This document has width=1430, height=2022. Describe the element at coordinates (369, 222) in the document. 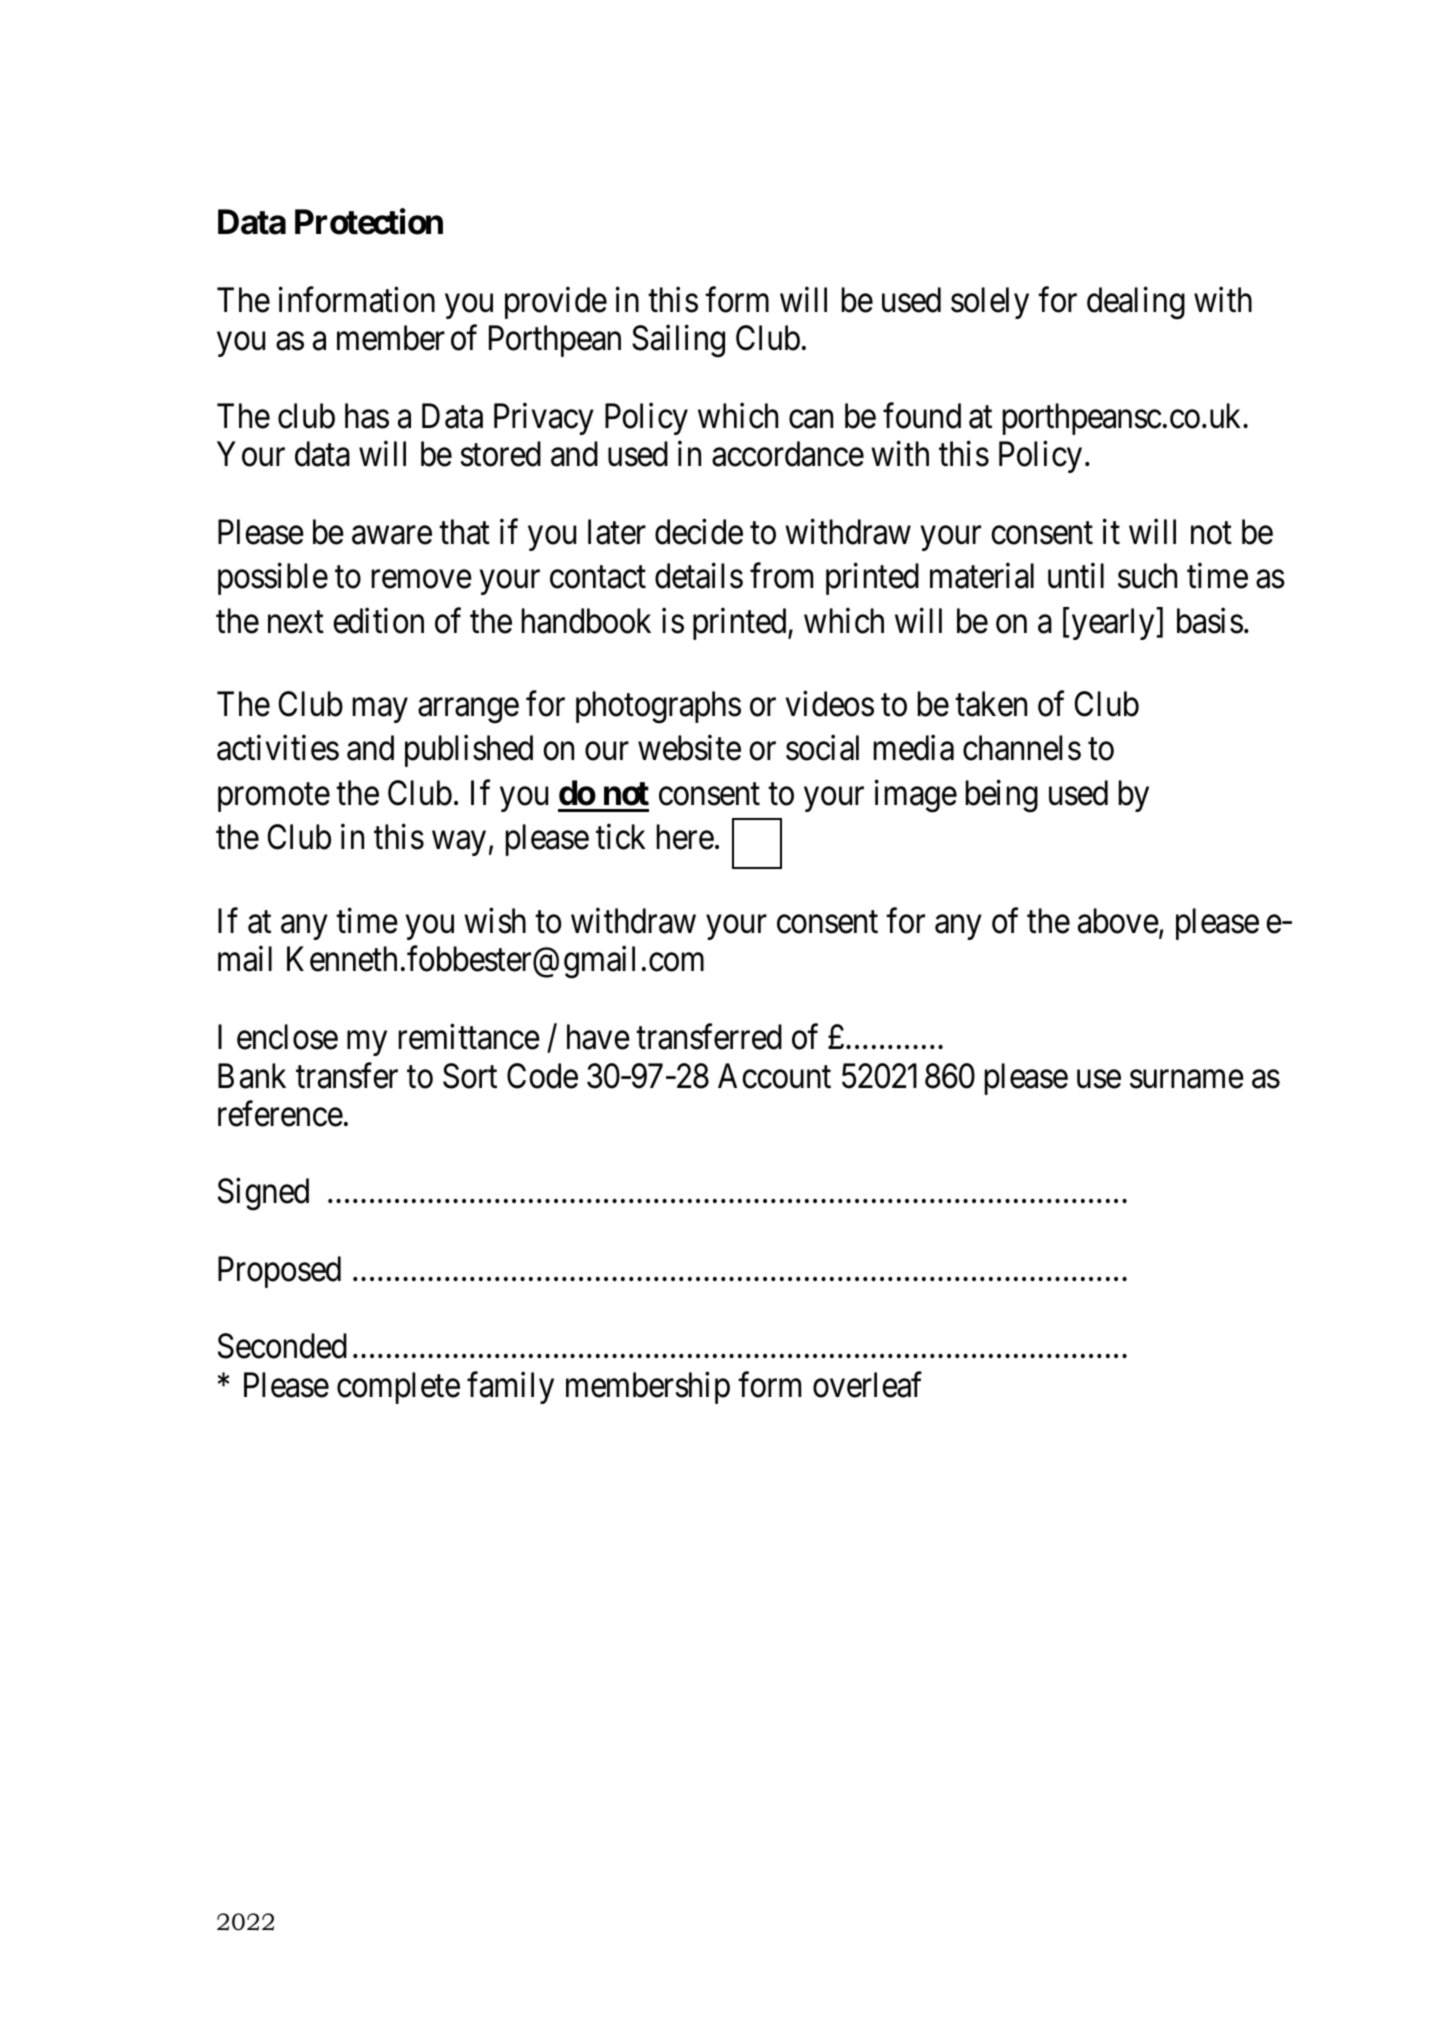

I see `Protection` at that location.
